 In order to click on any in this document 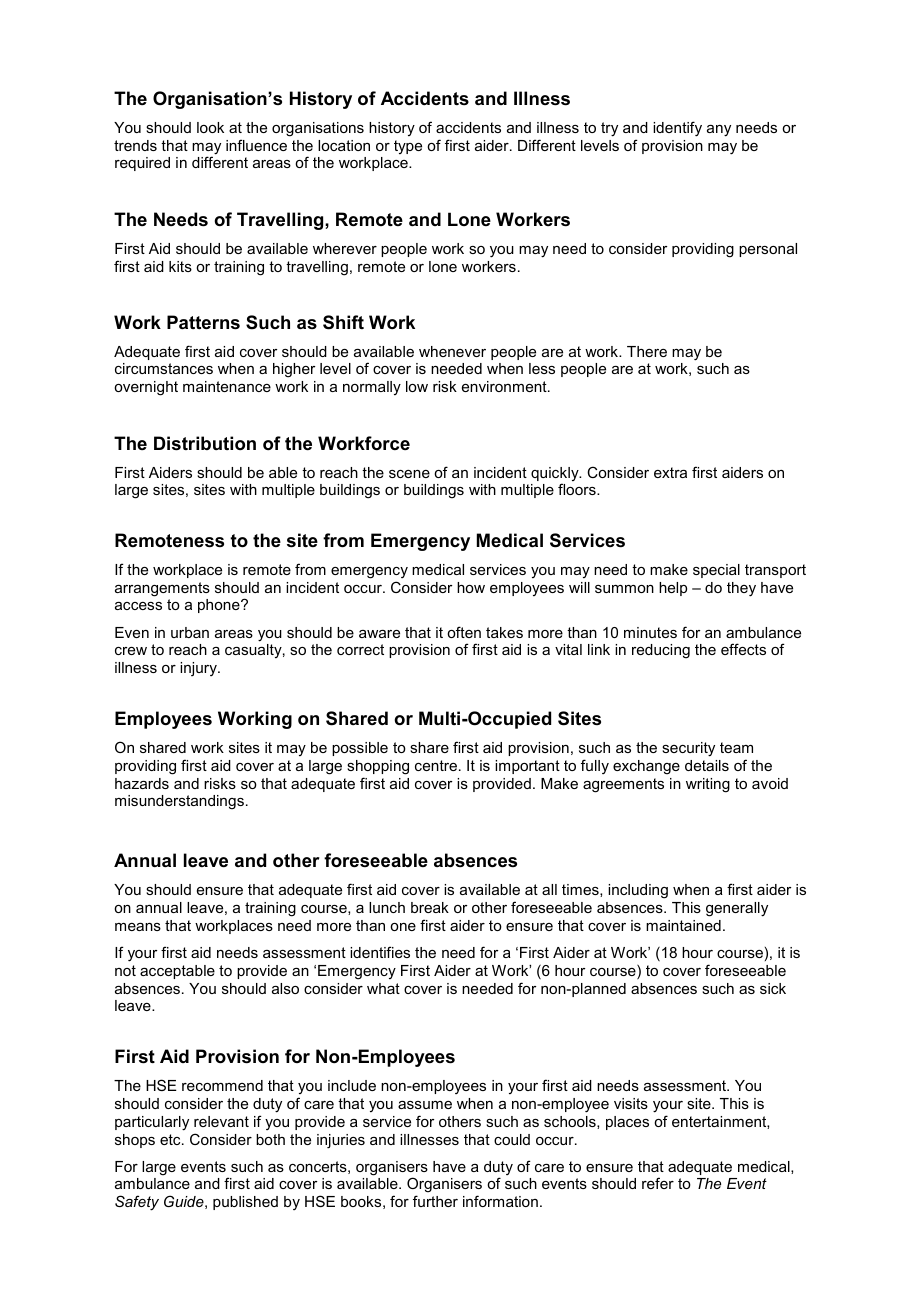, I will do `click(719, 131)`.
